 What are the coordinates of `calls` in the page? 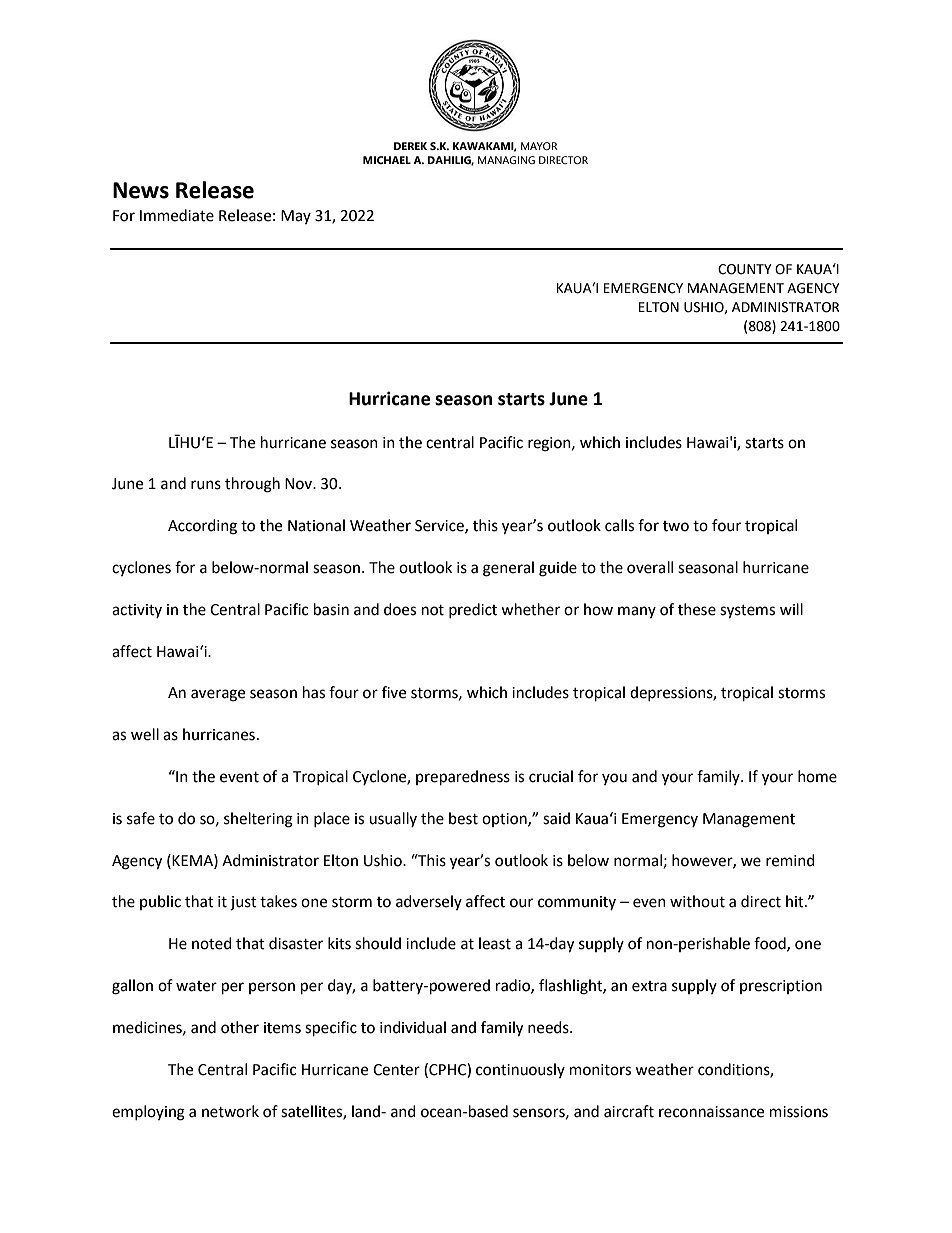 It's located at (619, 525).
